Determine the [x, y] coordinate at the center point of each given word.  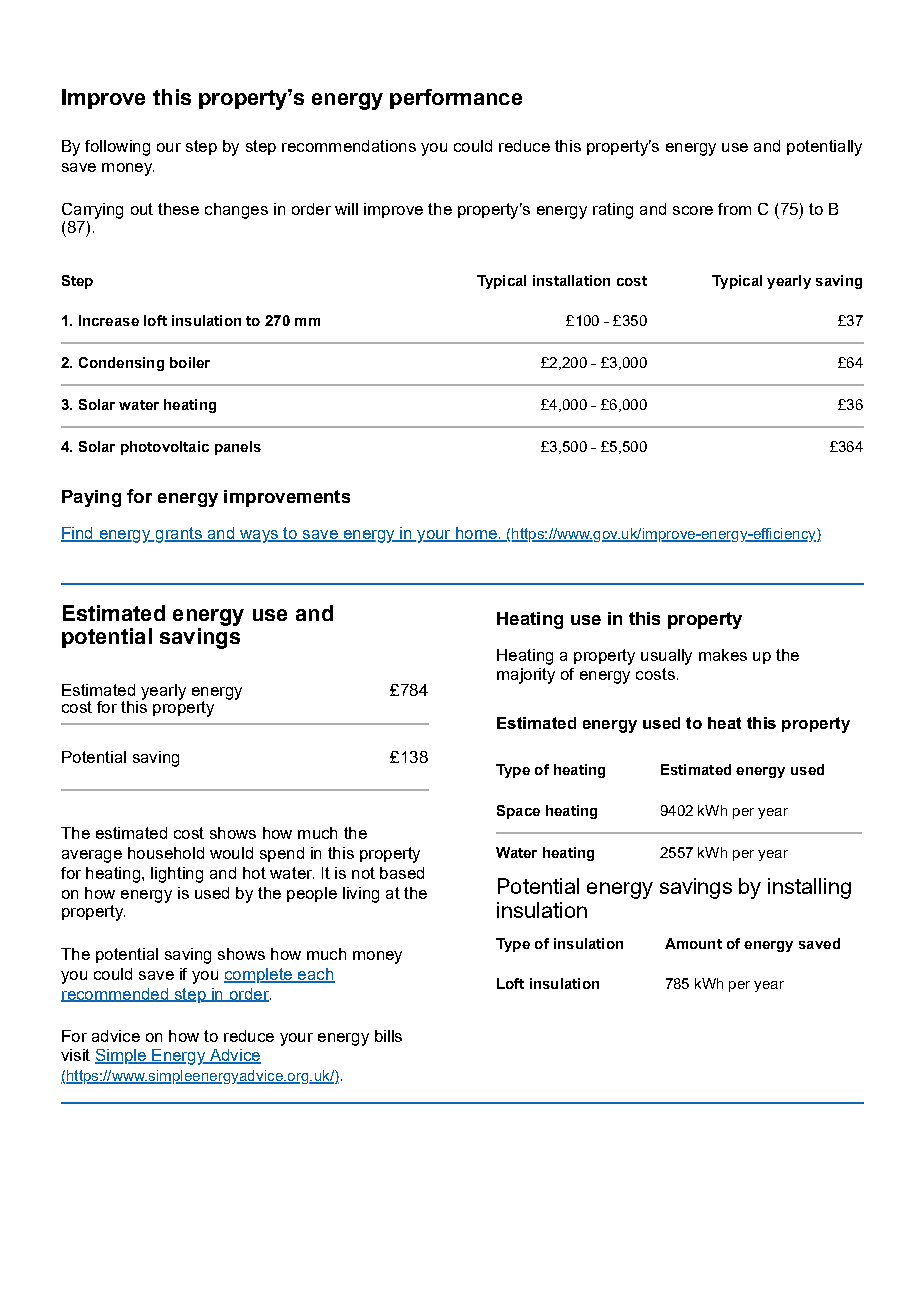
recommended [115, 995]
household [166, 853]
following [117, 148]
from [734, 209]
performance [456, 99]
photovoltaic [165, 448]
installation [571, 280]
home [476, 534]
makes [723, 655]
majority [526, 676]
